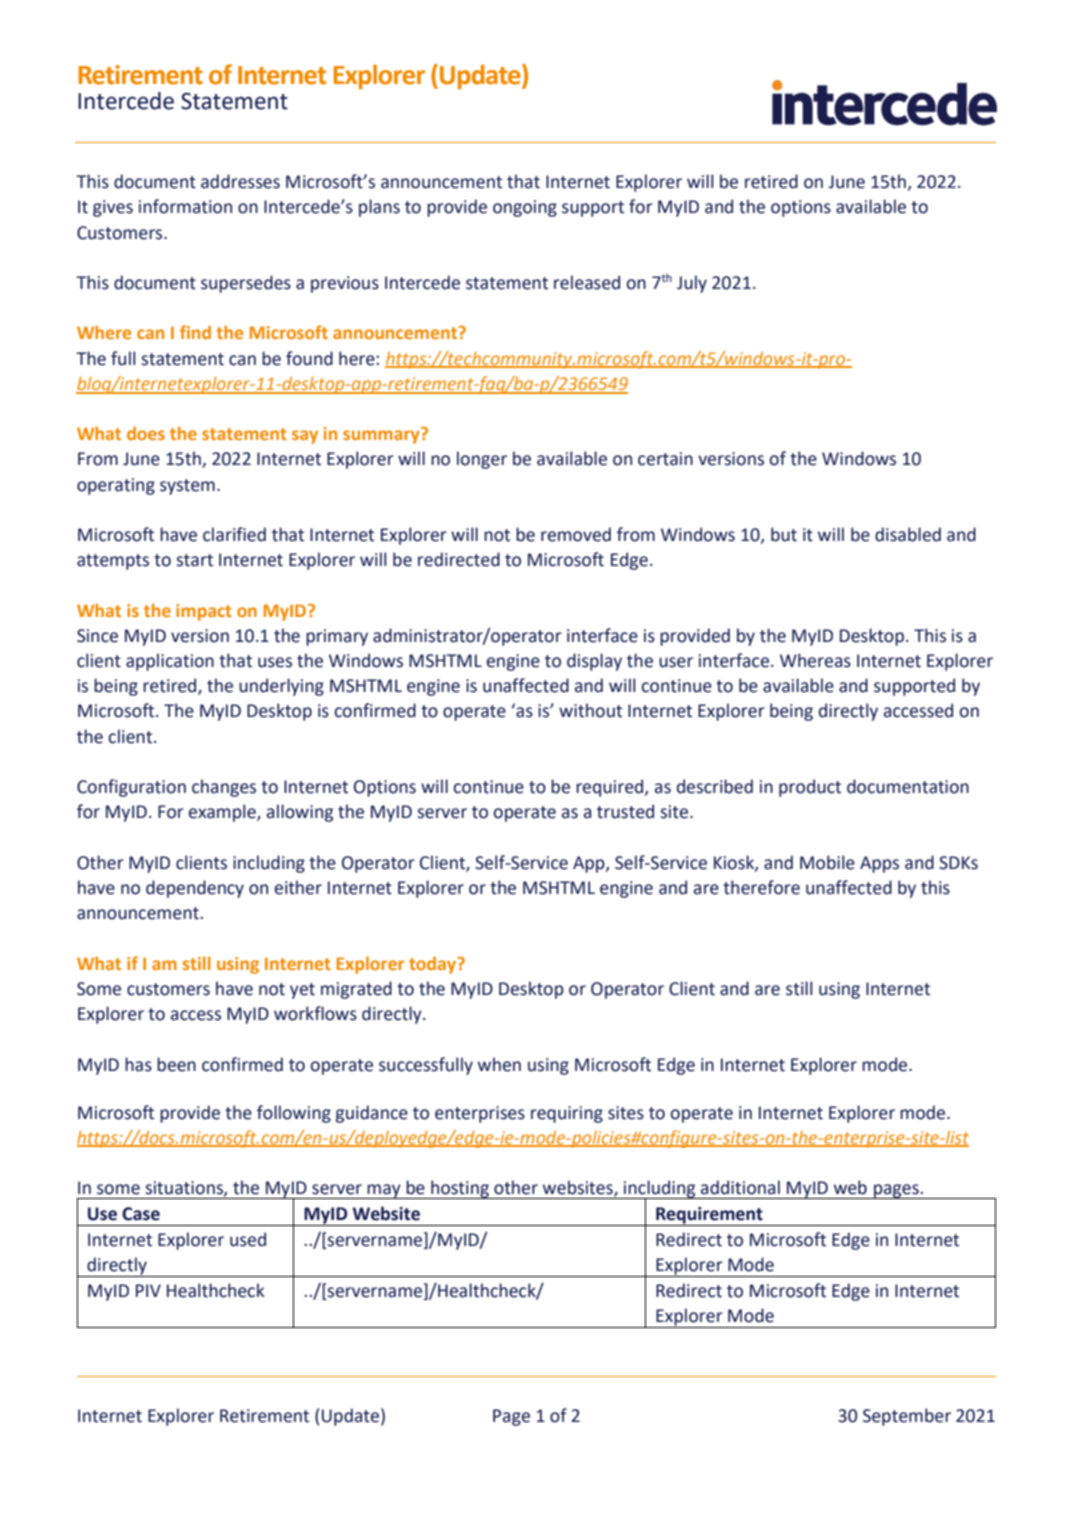 The image size is (1072, 1516). Describe the element at coordinates (827, 862) in the screenshot. I see `Mobile` at that location.
